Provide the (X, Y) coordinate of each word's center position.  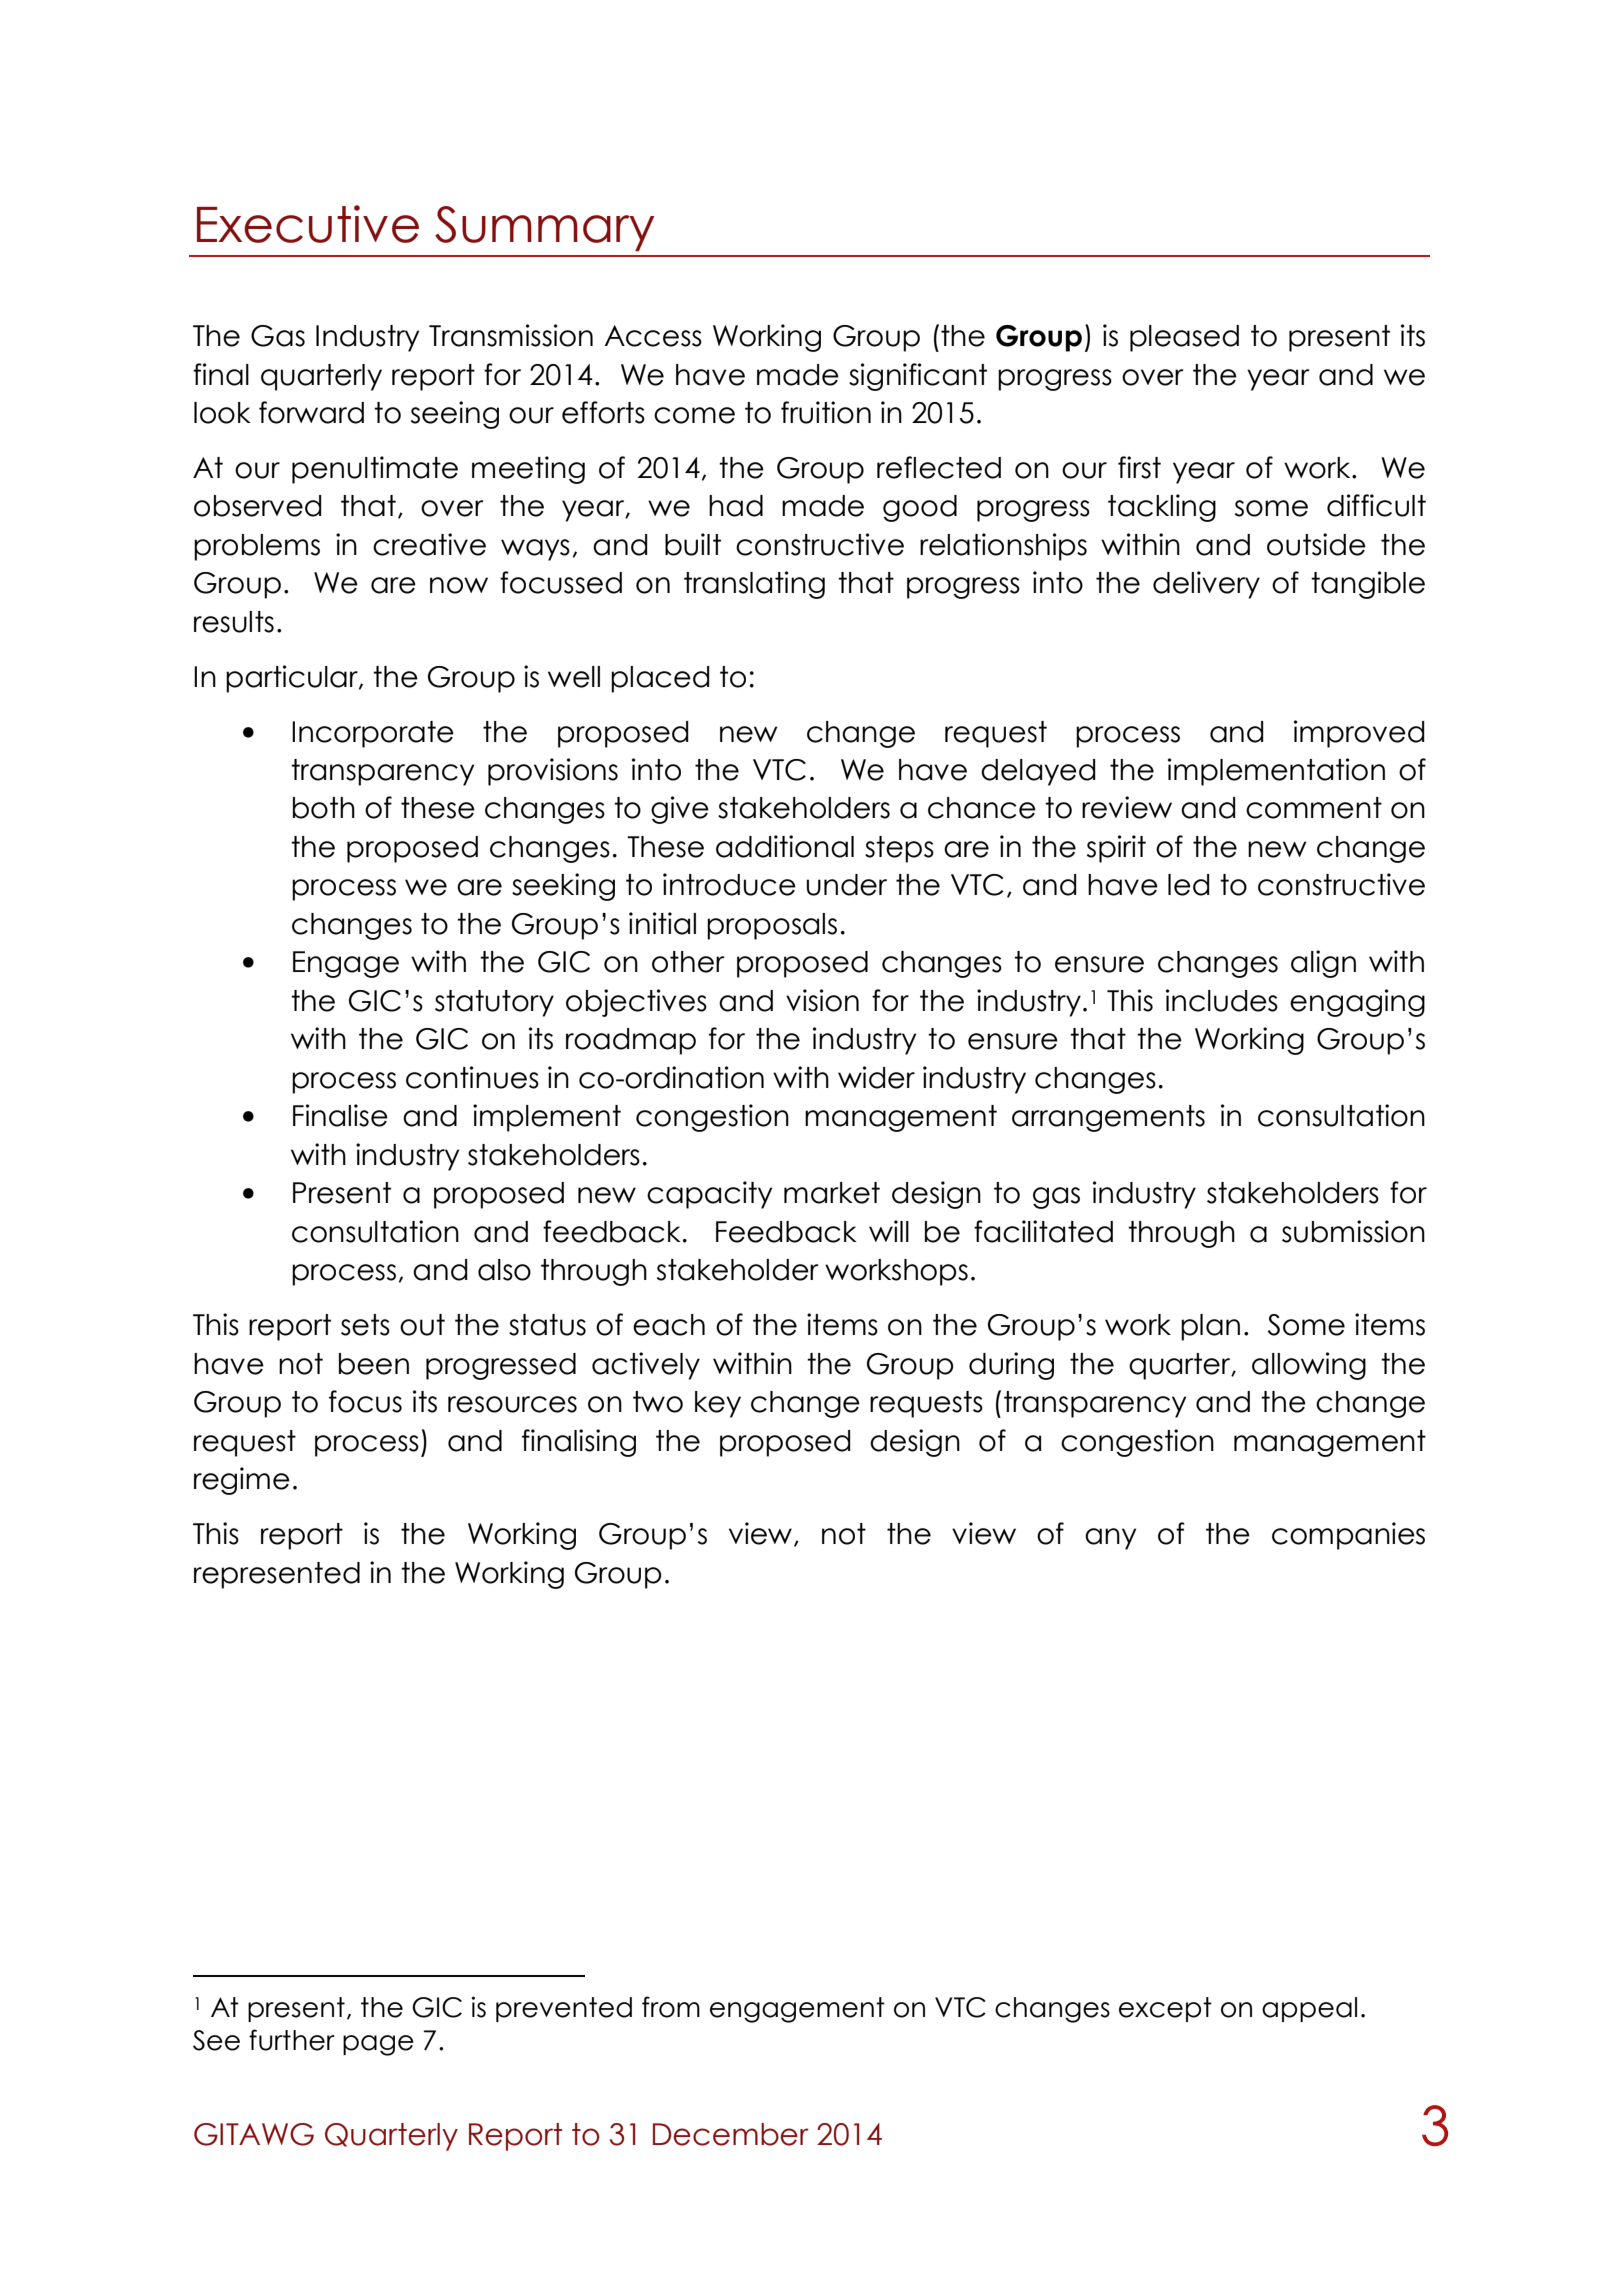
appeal (1309, 2009)
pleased (1184, 338)
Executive (308, 224)
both (324, 808)
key (718, 1404)
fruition (826, 412)
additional (785, 846)
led (1189, 885)
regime (242, 1481)
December (731, 2134)
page (378, 2045)
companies (1348, 1536)
